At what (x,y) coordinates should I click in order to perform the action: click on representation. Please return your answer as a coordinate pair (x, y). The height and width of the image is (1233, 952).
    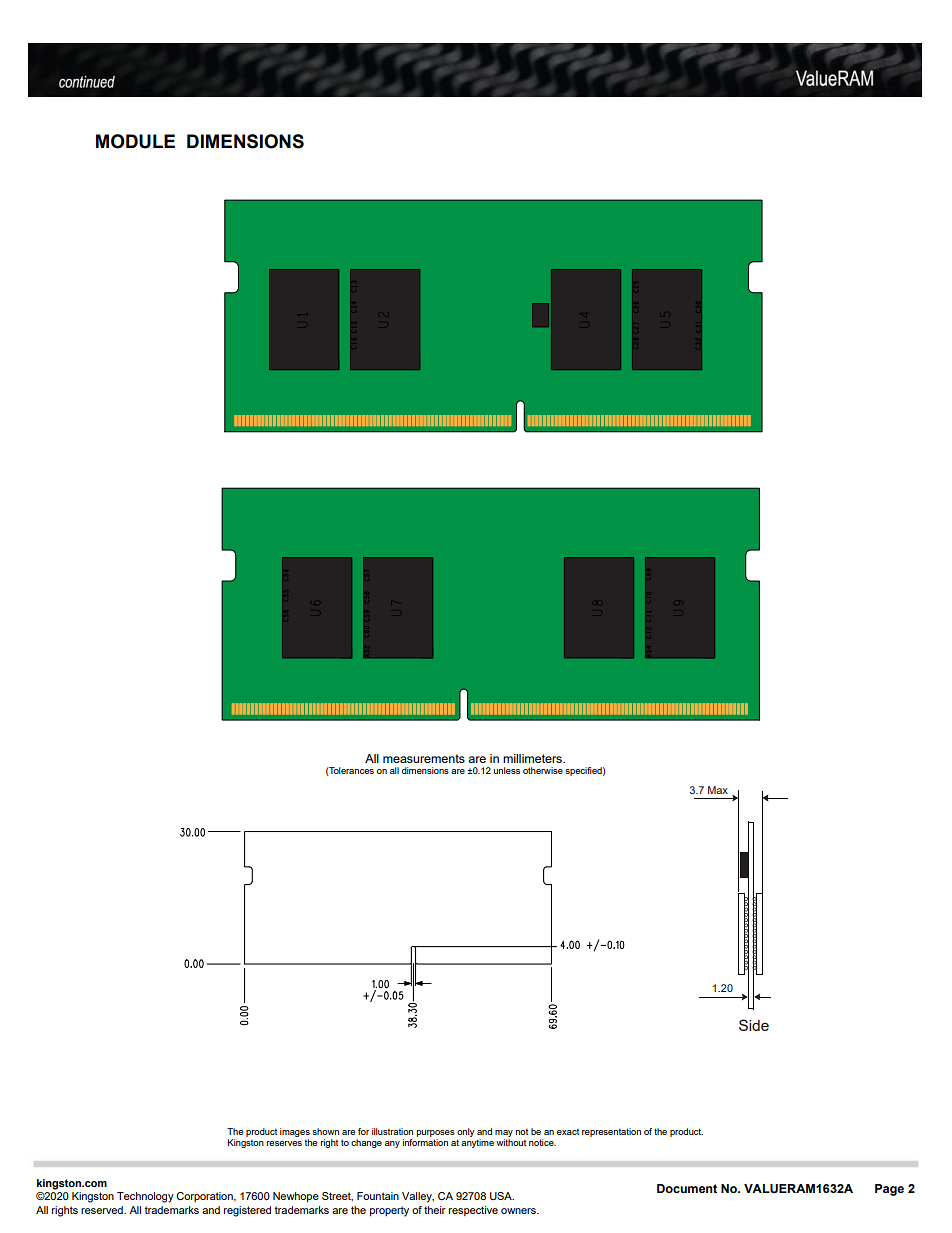
    Looking at the image, I should click on (611, 1132).
